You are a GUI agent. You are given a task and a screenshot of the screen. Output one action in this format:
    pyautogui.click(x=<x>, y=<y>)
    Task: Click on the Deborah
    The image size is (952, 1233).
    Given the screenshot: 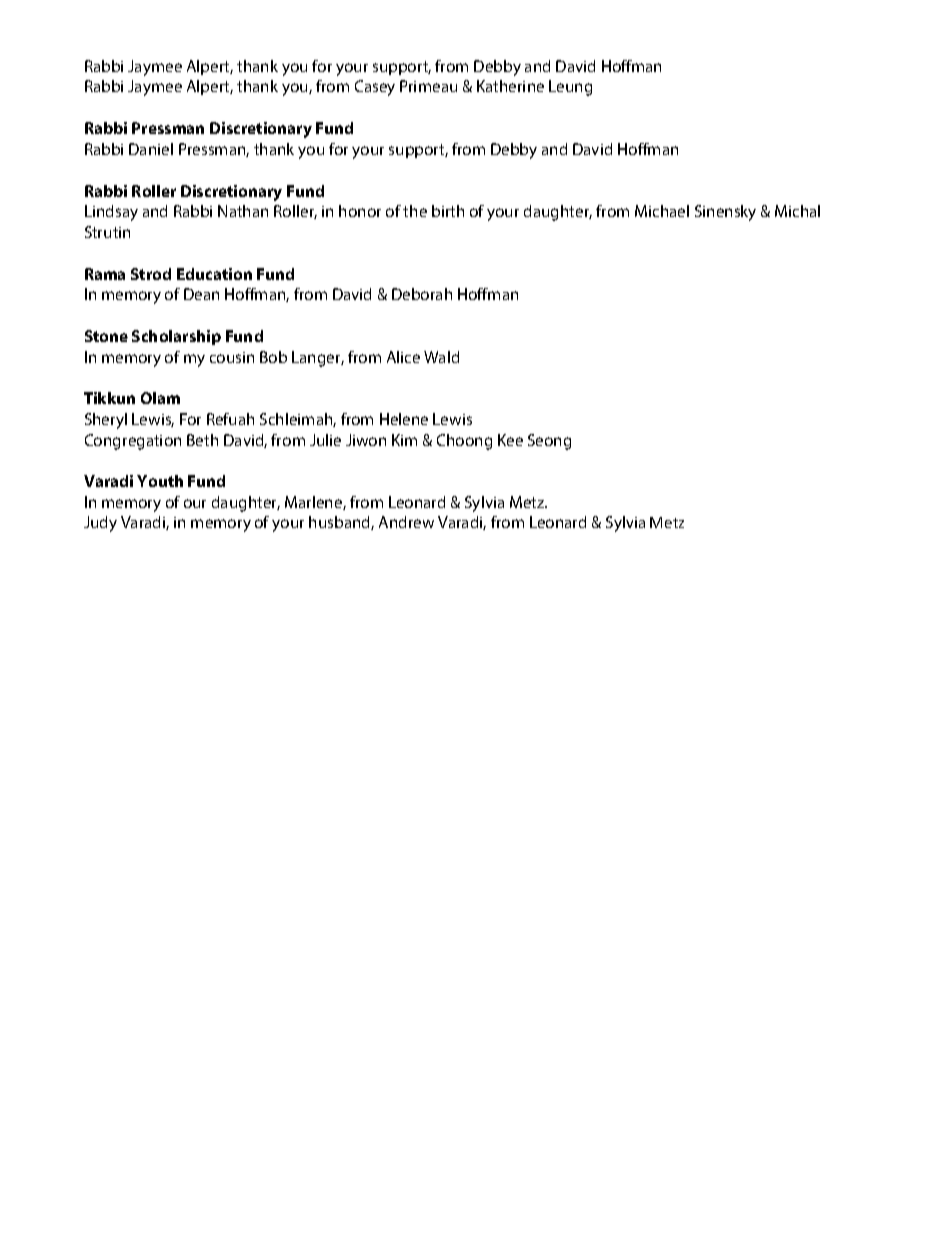 What is the action you would take?
    pyautogui.click(x=422, y=294)
